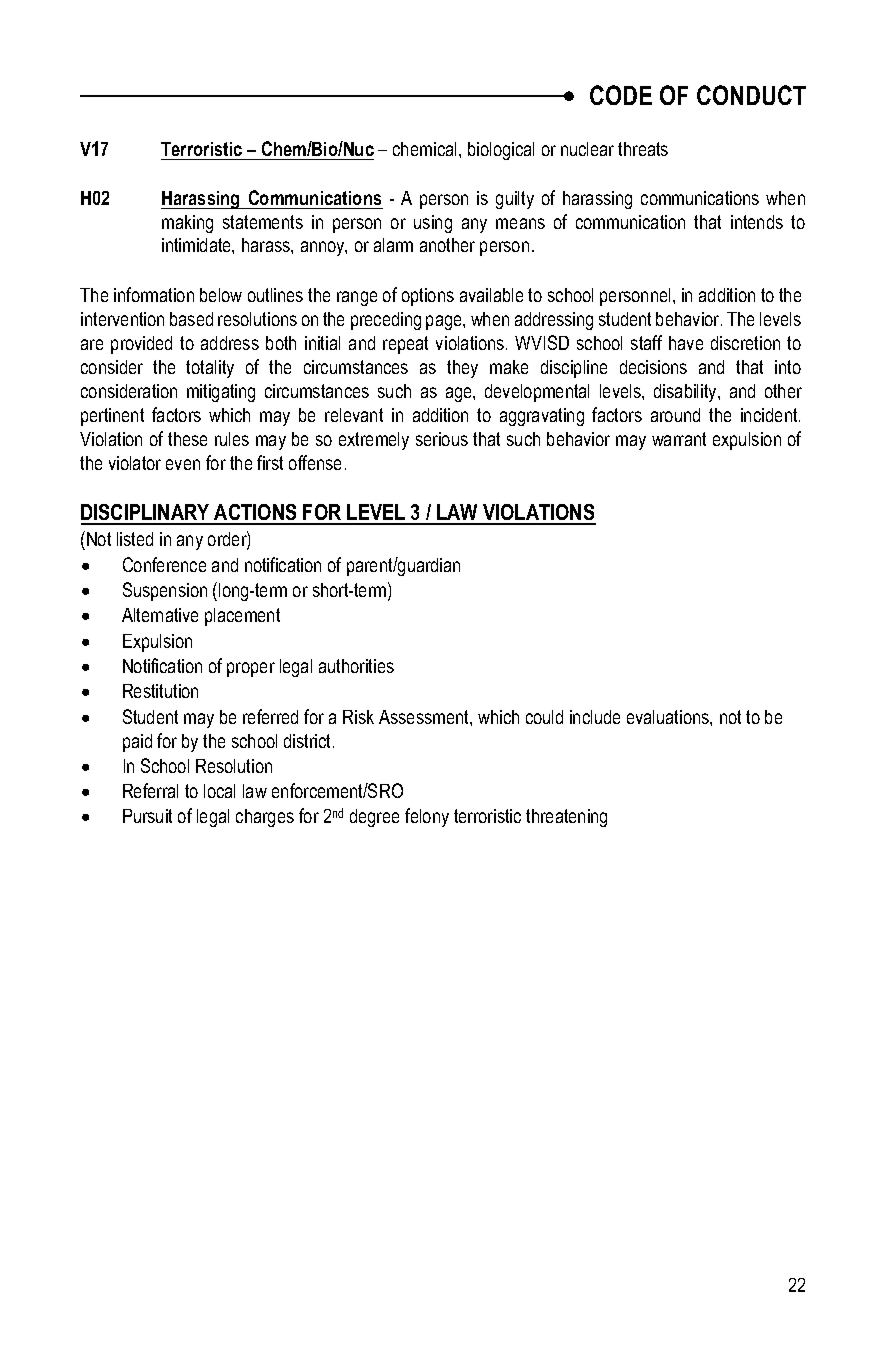 The image size is (887, 1372). What do you see at coordinates (191, 319) in the screenshot?
I see `based` at bounding box center [191, 319].
